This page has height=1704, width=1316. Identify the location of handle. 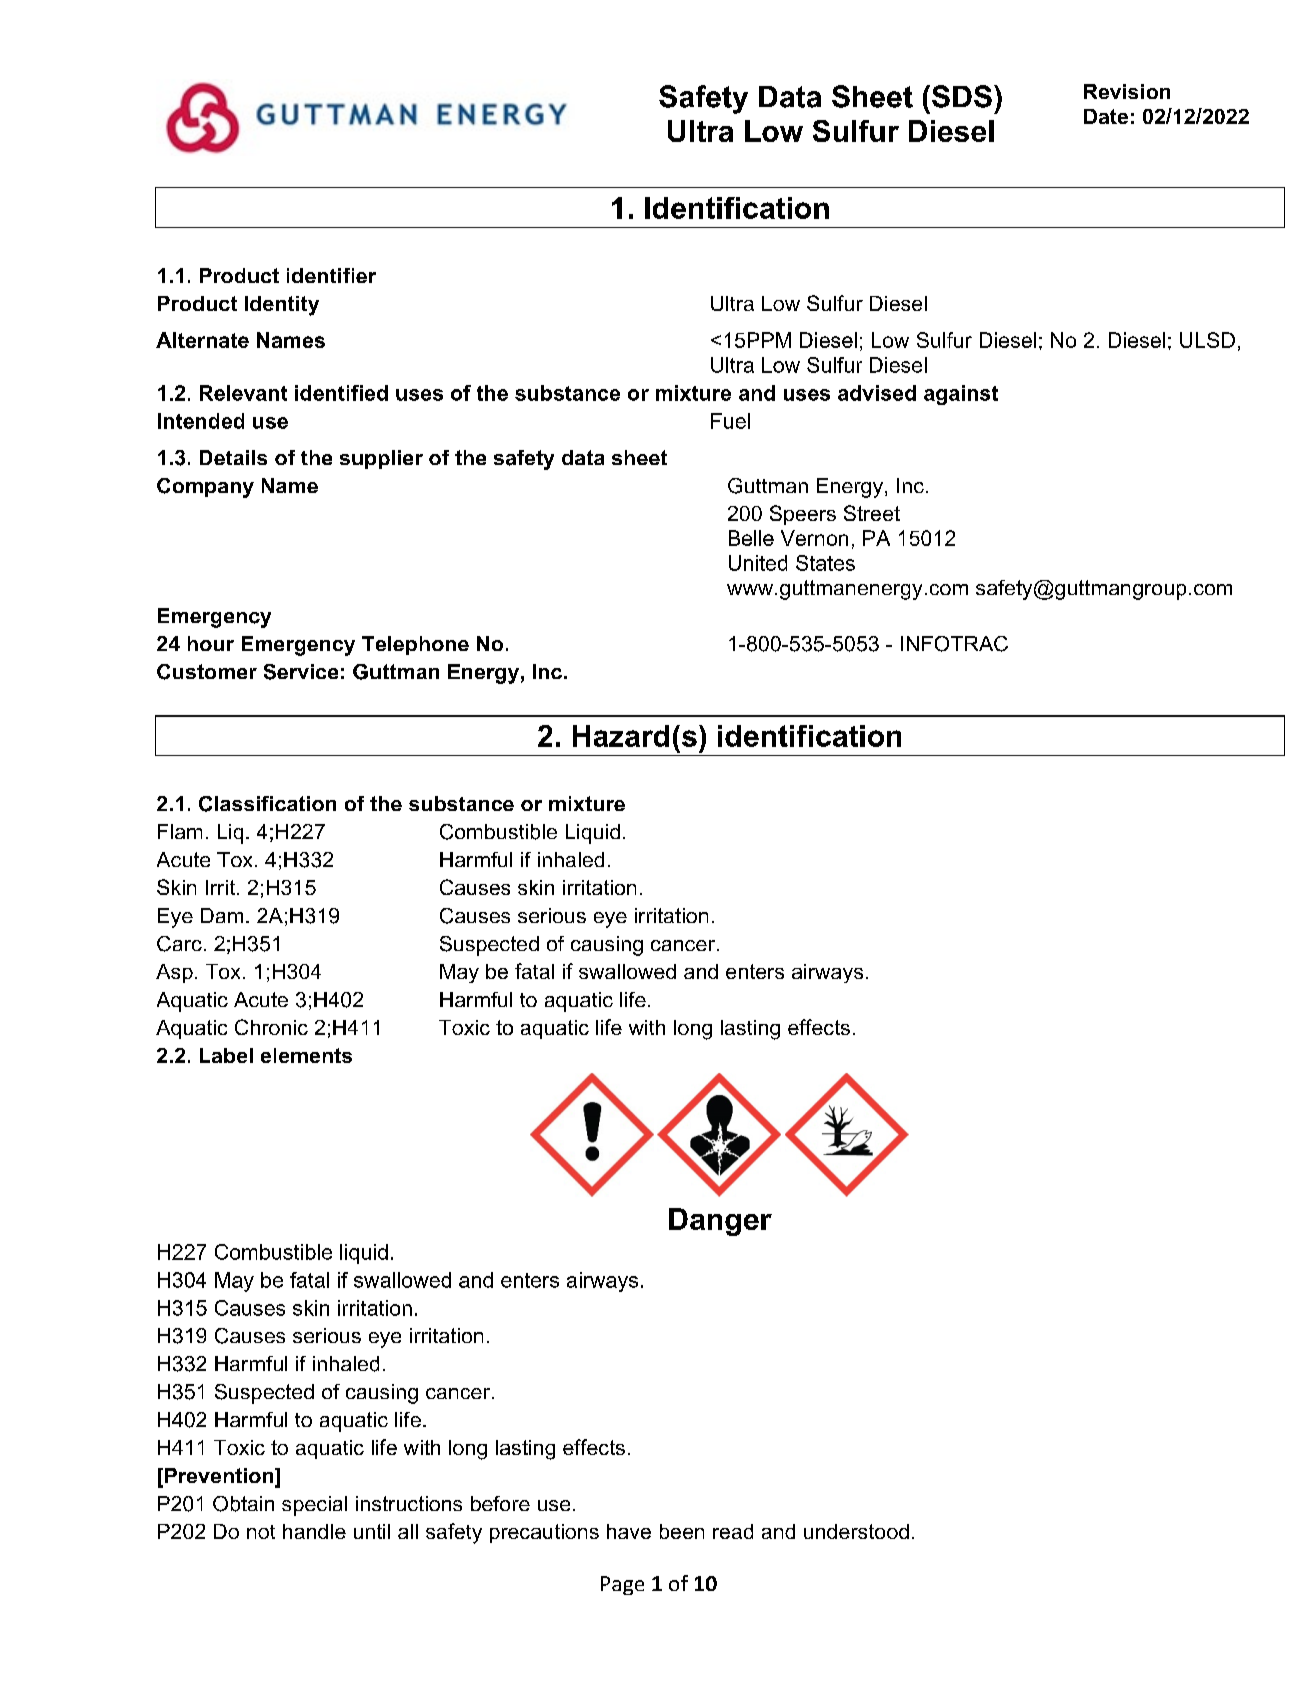
(314, 1531).
